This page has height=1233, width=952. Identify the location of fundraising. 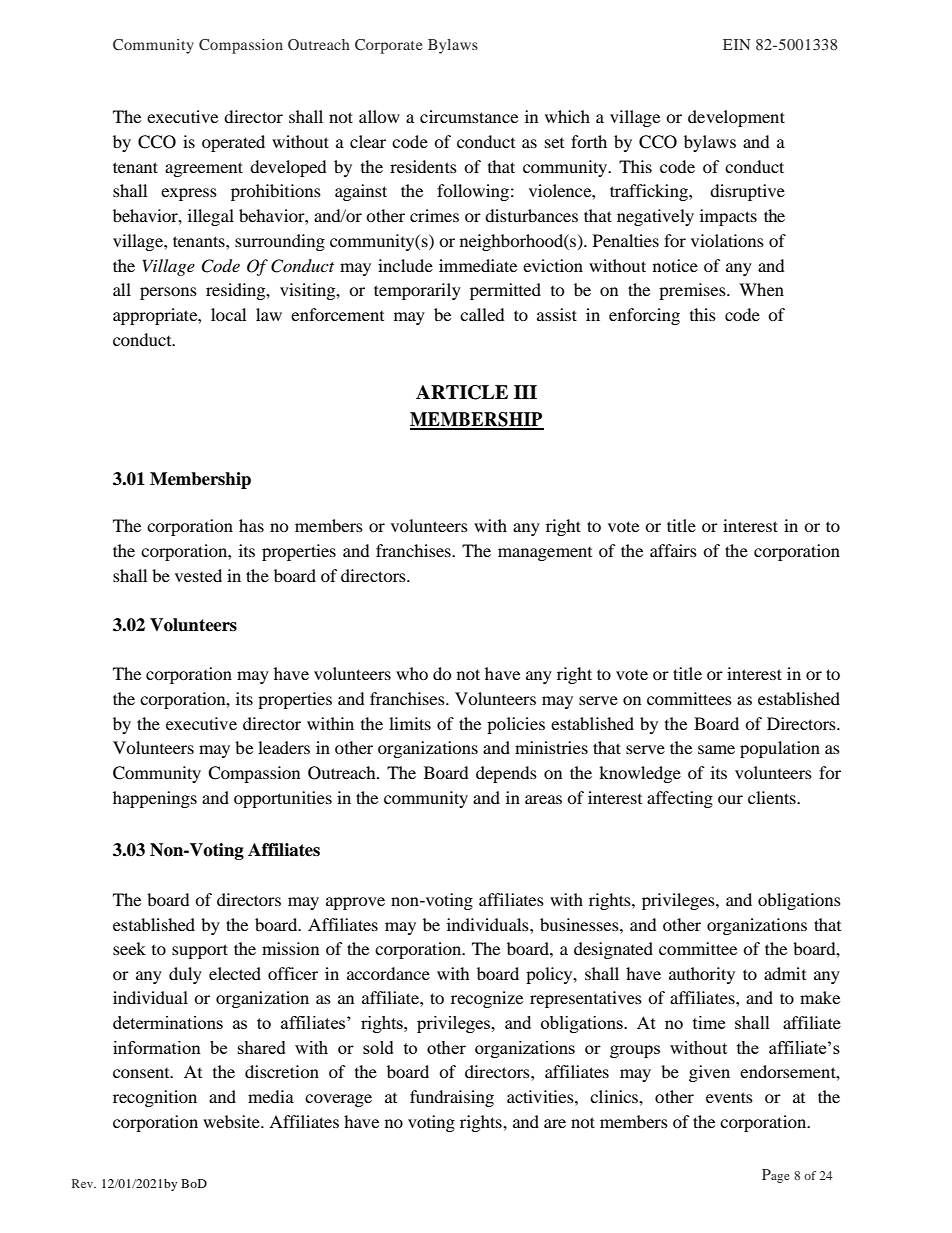
(452, 1098).
